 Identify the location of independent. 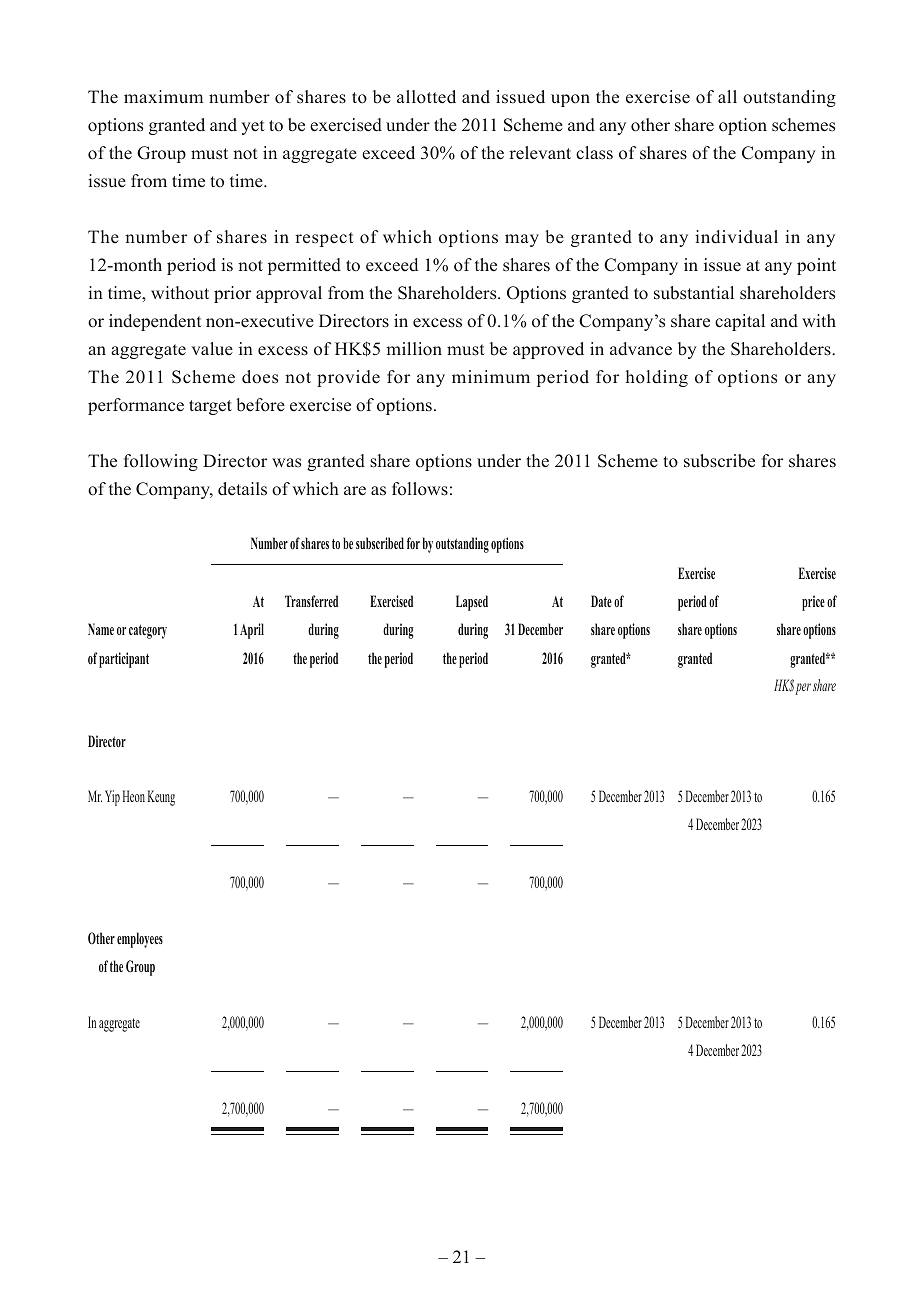
(155, 322).
